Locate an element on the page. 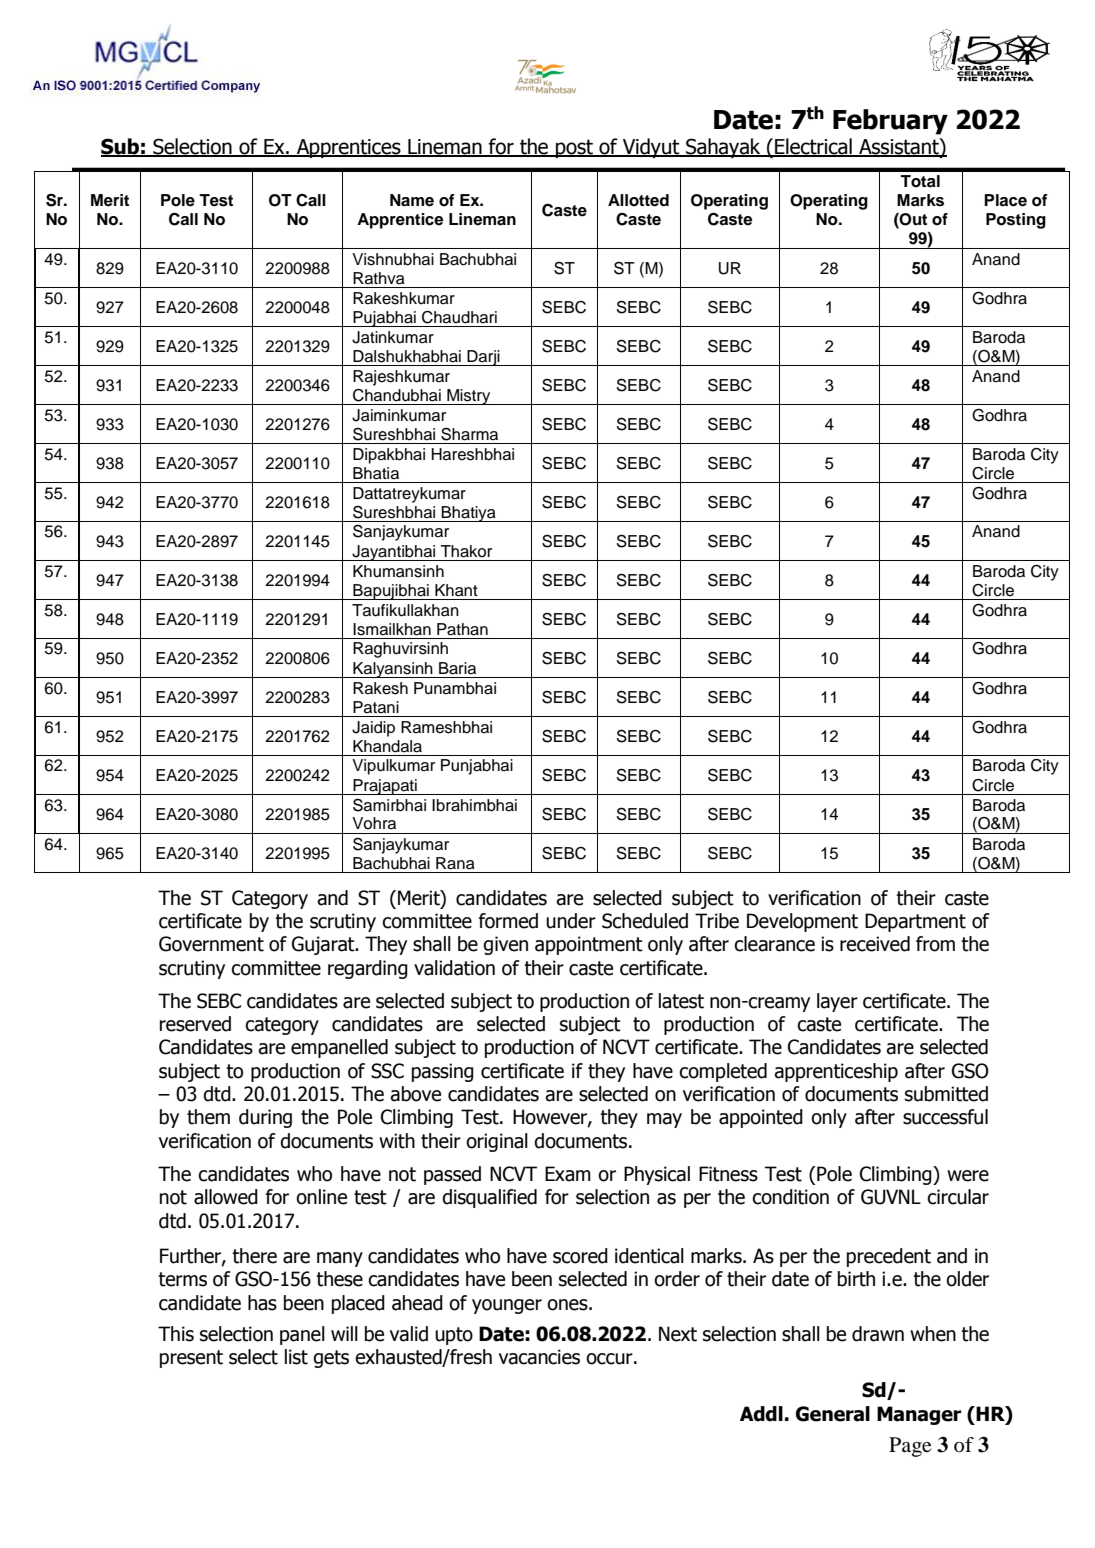  General is located at coordinates (833, 1414).
